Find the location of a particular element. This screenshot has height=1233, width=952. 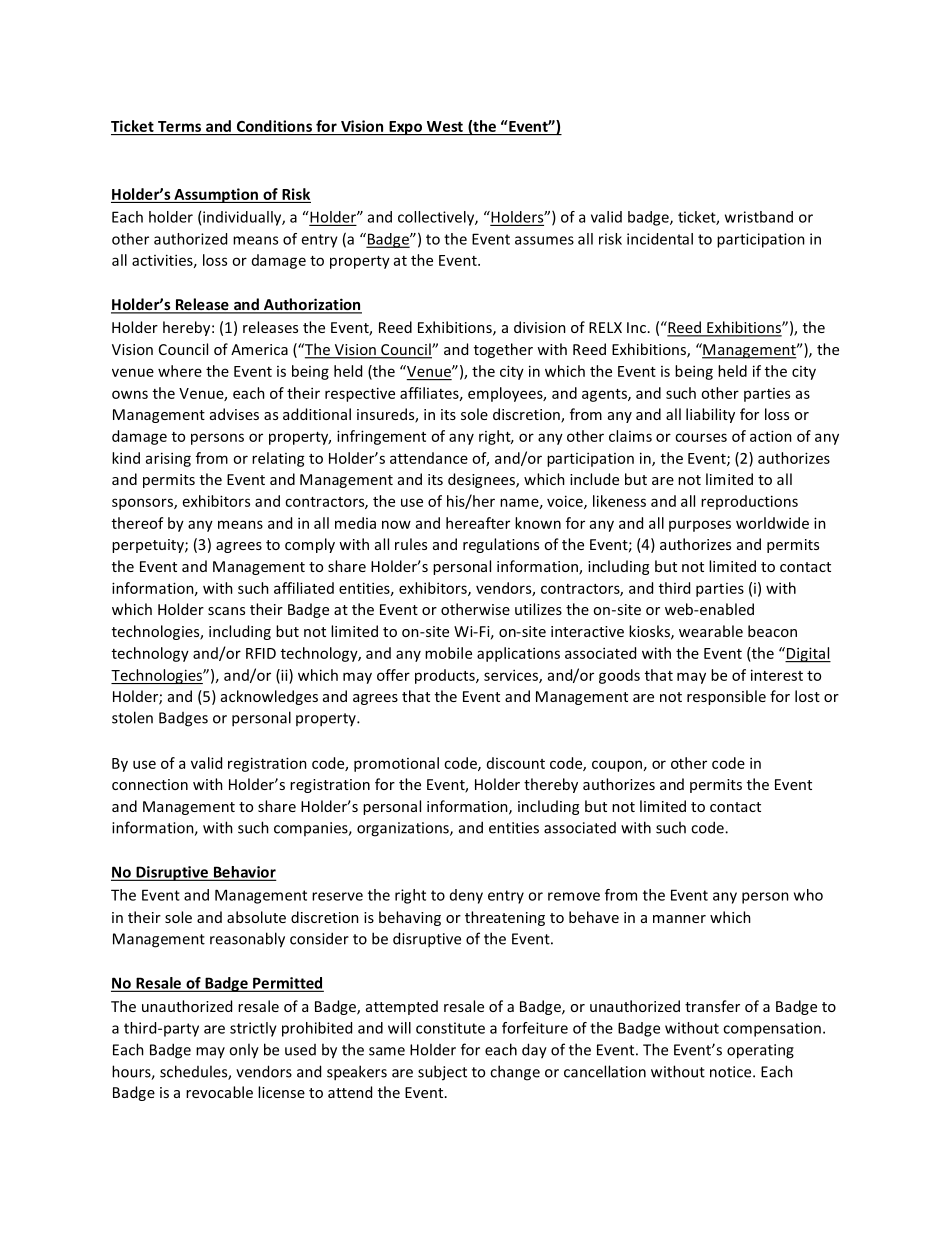

scans is located at coordinates (226, 611).
